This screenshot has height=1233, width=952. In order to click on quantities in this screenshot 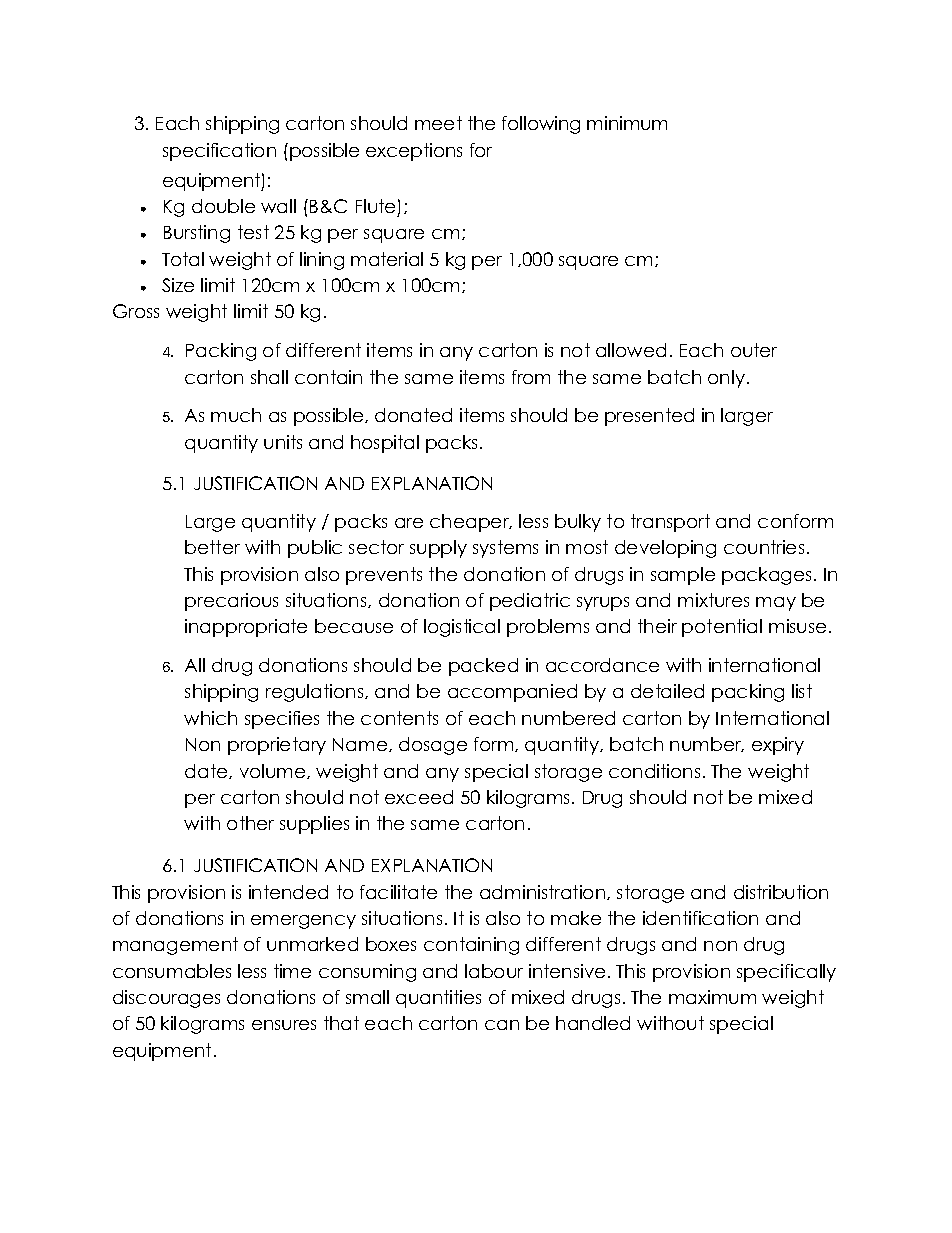, I will do `click(438, 999)`.
